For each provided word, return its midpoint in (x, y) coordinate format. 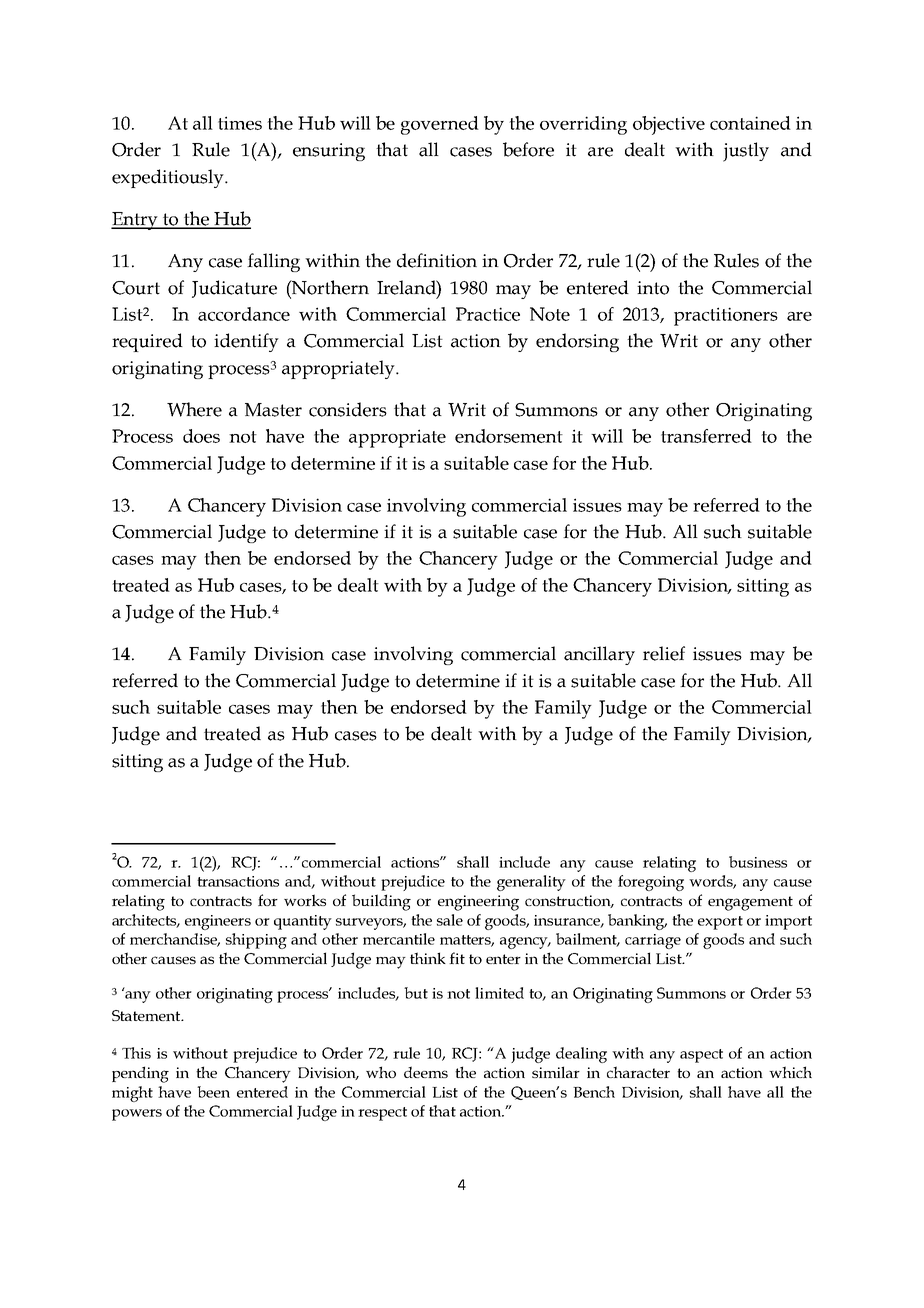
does (201, 436)
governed (440, 125)
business (758, 862)
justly (746, 152)
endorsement (509, 436)
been (213, 1092)
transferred (706, 436)
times (240, 123)
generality (531, 883)
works (305, 900)
